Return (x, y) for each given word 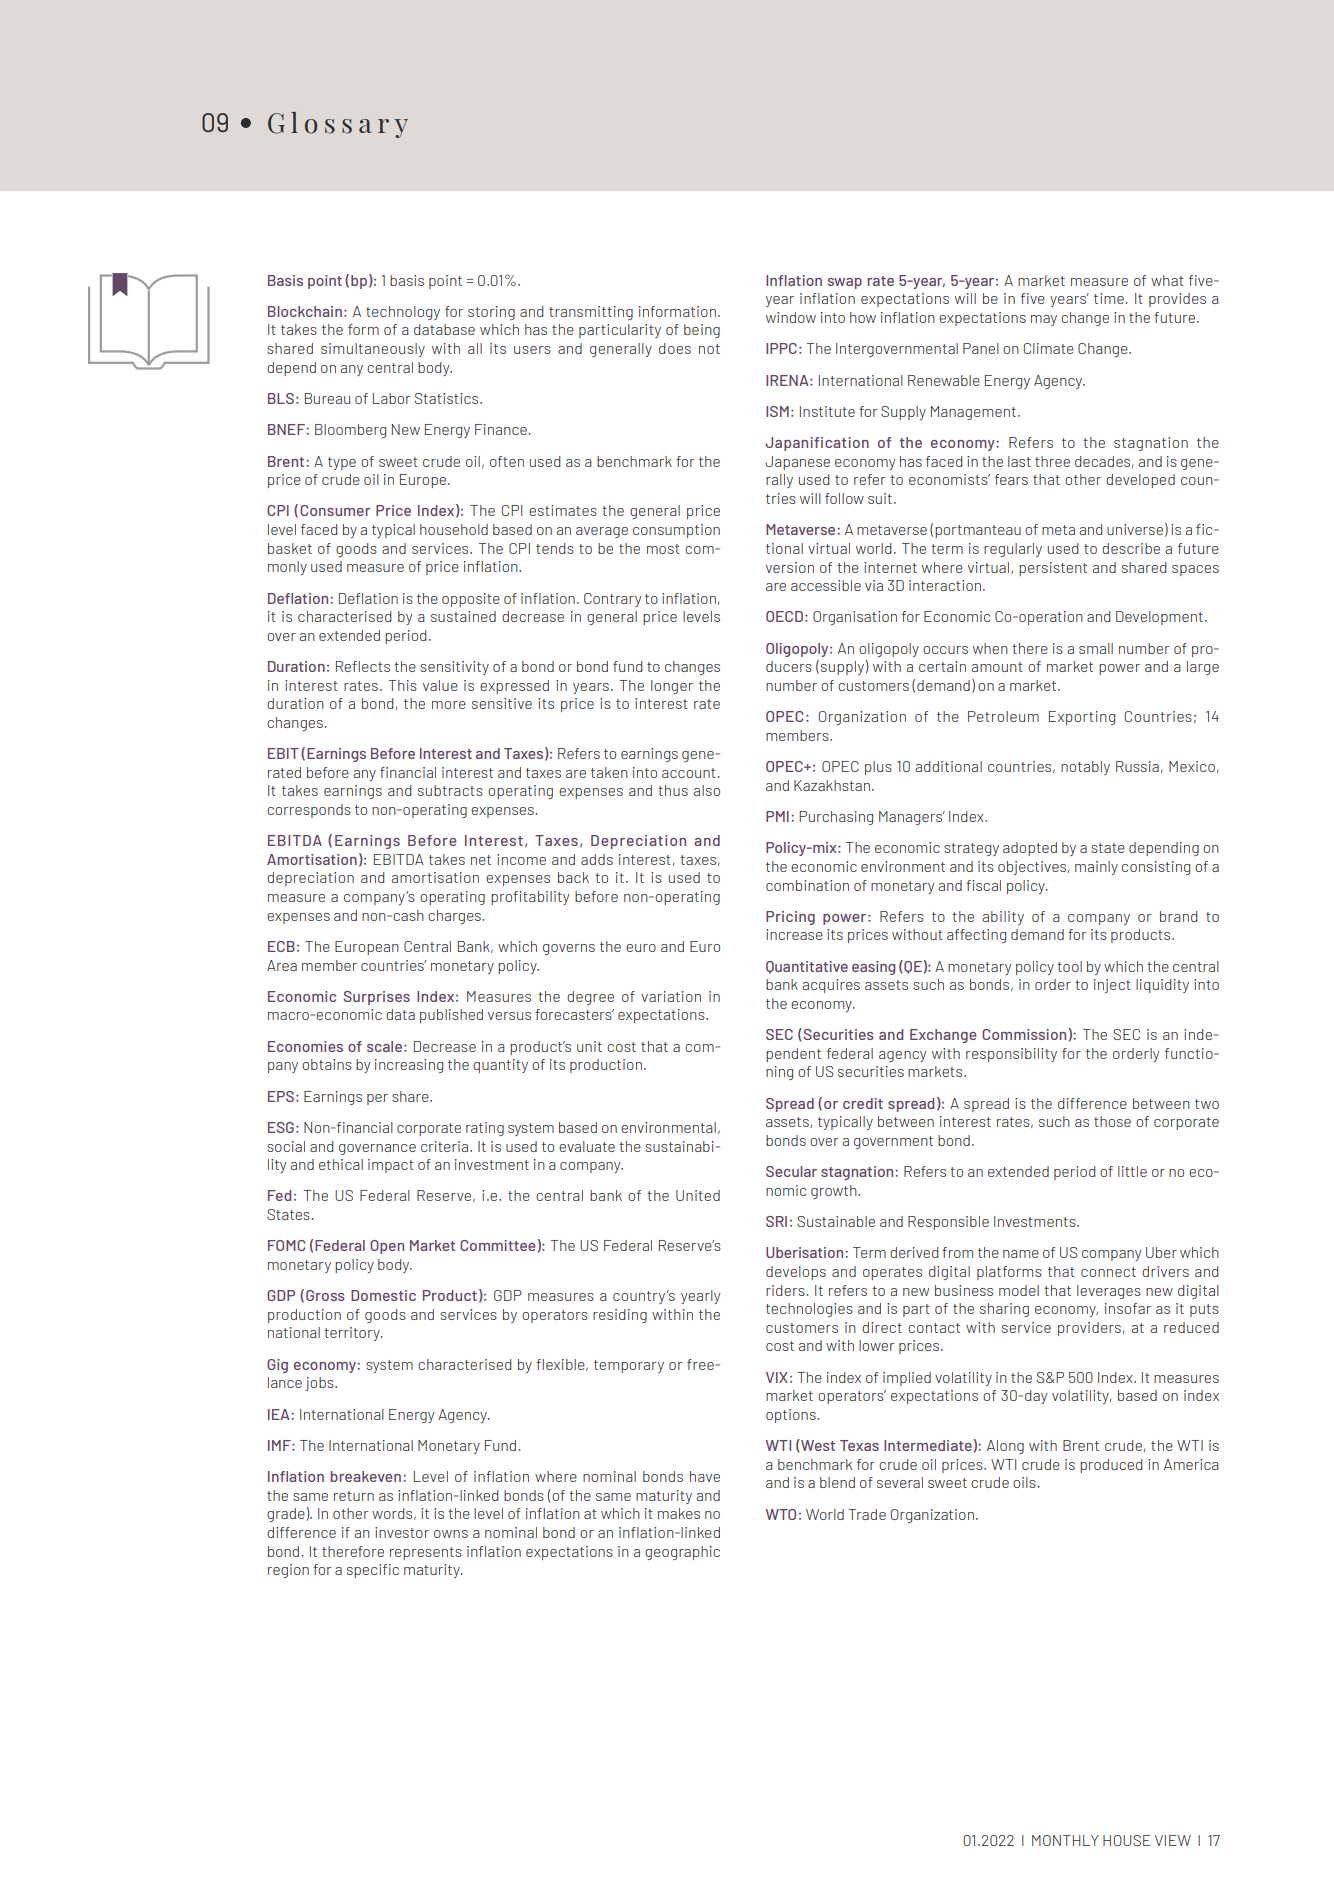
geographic (682, 1553)
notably (1085, 768)
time (1109, 298)
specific (373, 1571)
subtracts (450, 790)
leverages (1109, 1292)
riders (785, 1290)
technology (403, 313)
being (702, 331)
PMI (777, 816)
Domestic (383, 1295)
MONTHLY (1065, 1840)
